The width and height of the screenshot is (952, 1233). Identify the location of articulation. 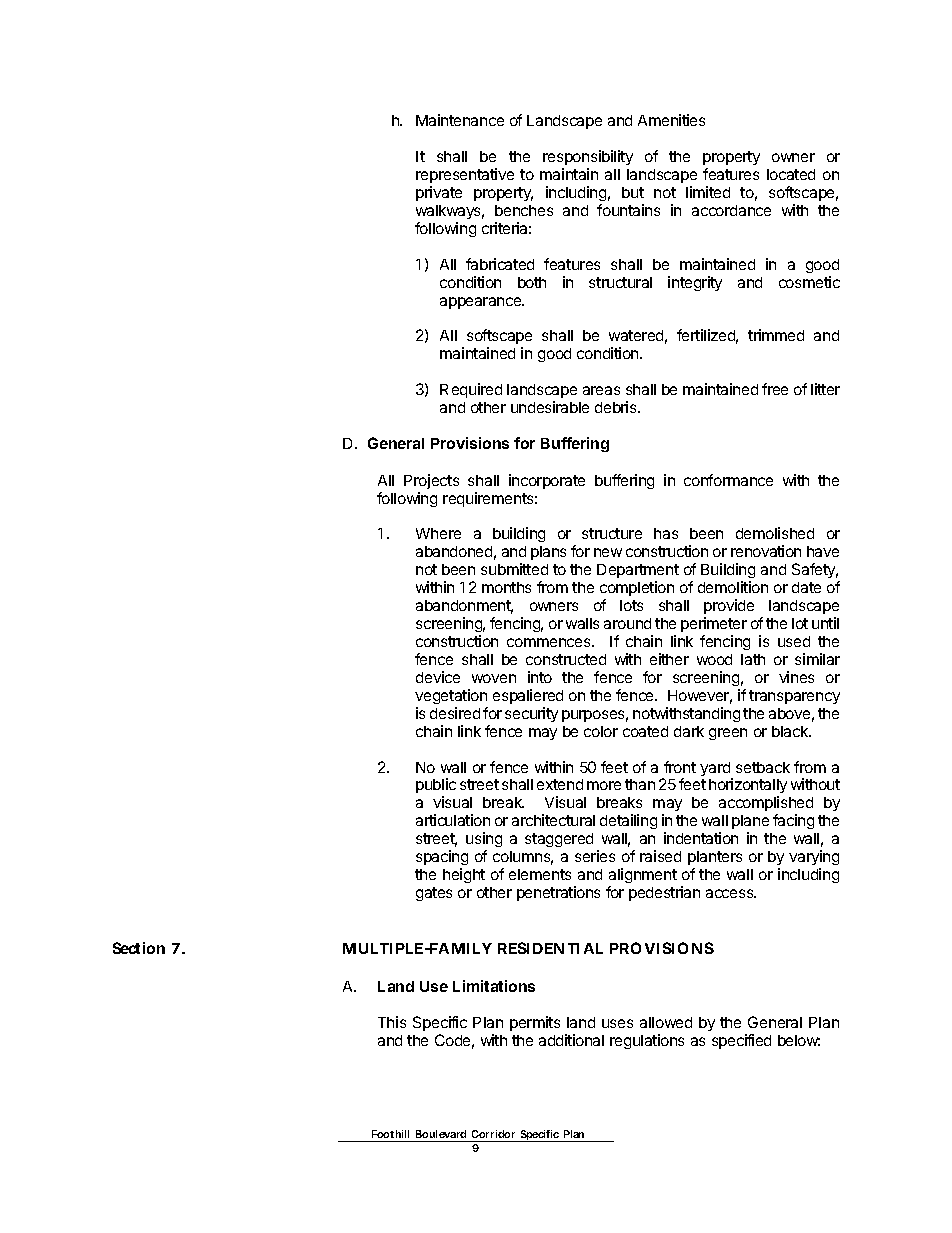
(453, 820).
